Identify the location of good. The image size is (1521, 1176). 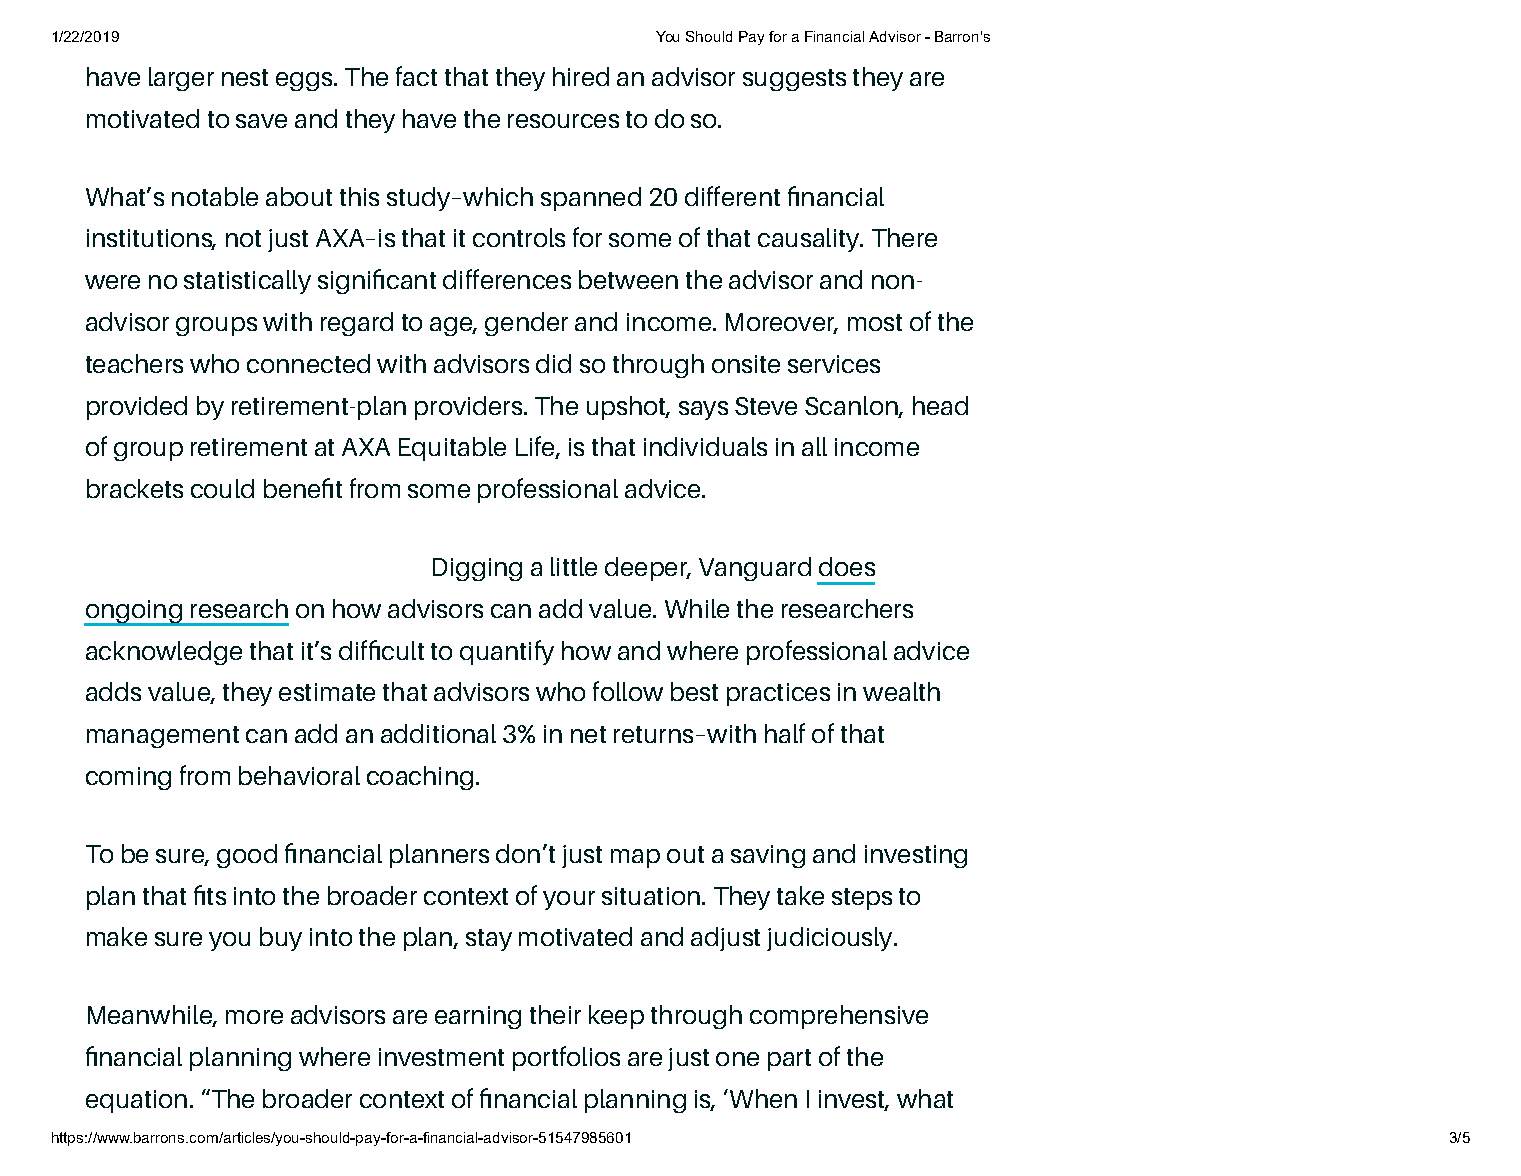
(247, 856).
